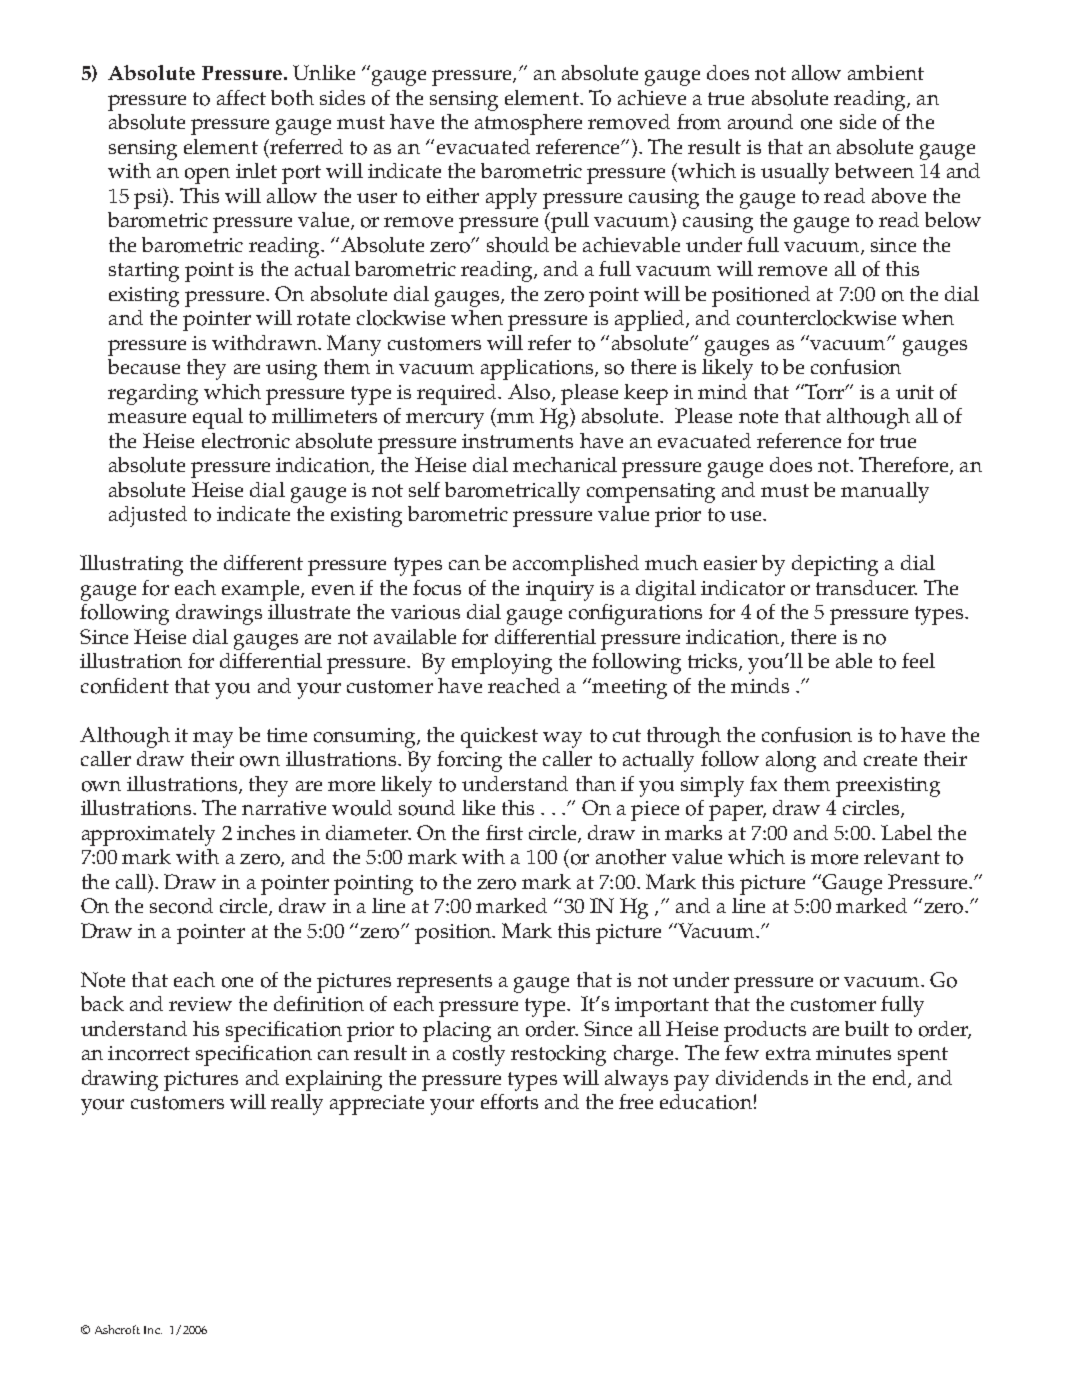  I want to click on mechanical, so click(565, 464).
